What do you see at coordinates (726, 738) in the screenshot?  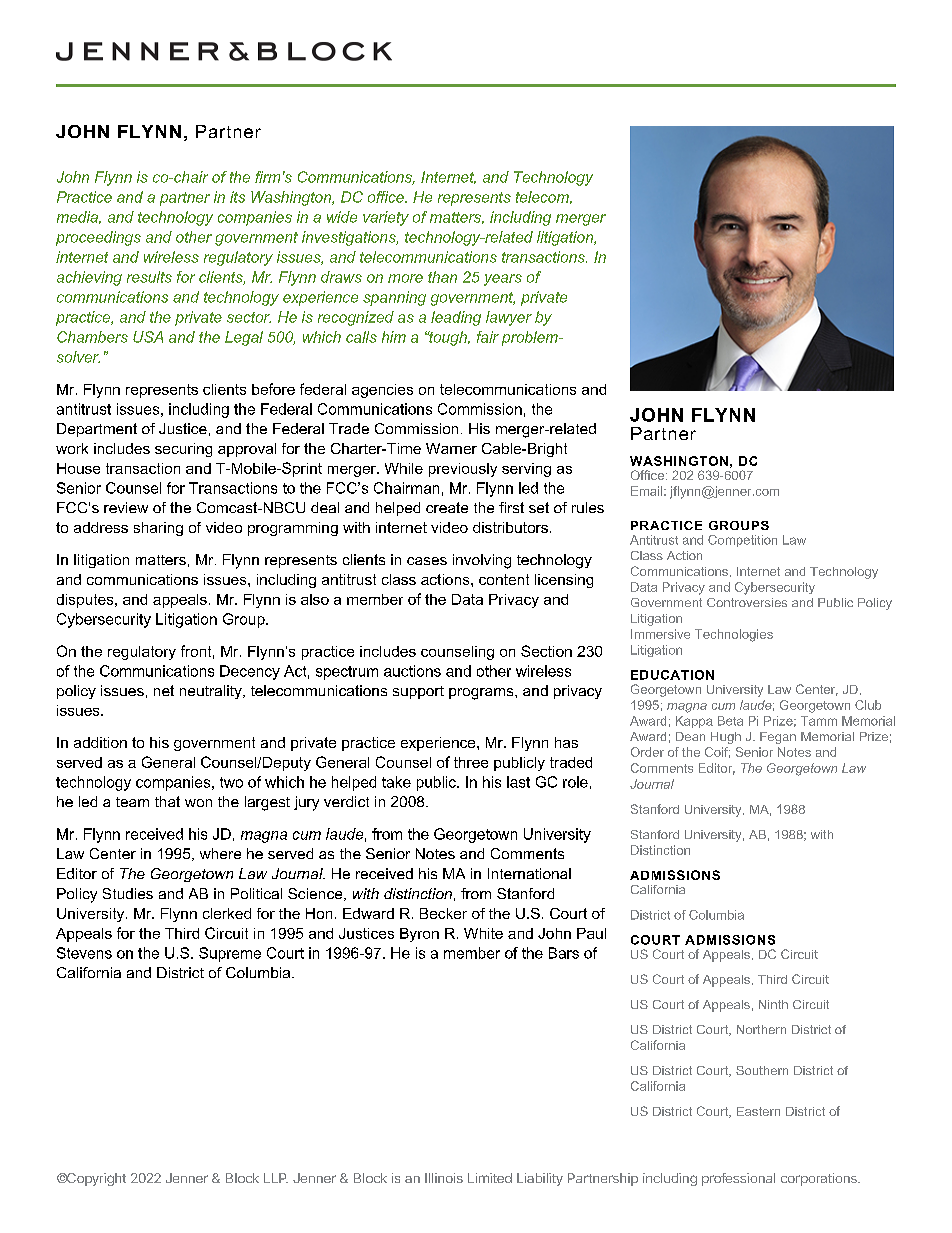 I see `Hugh` at bounding box center [726, 738].
